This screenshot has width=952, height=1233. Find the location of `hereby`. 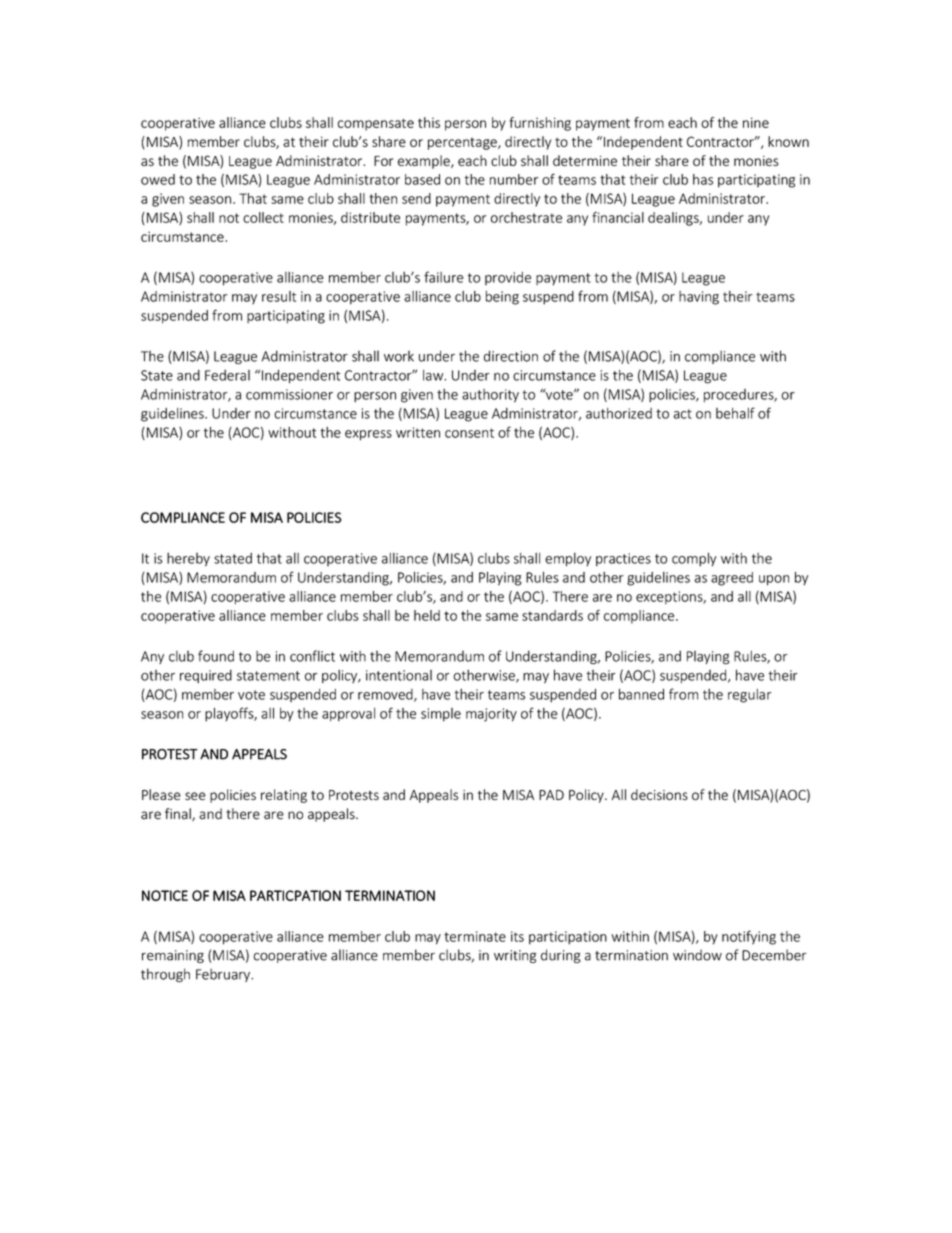

hereby is located at coordinates (188, 559).
